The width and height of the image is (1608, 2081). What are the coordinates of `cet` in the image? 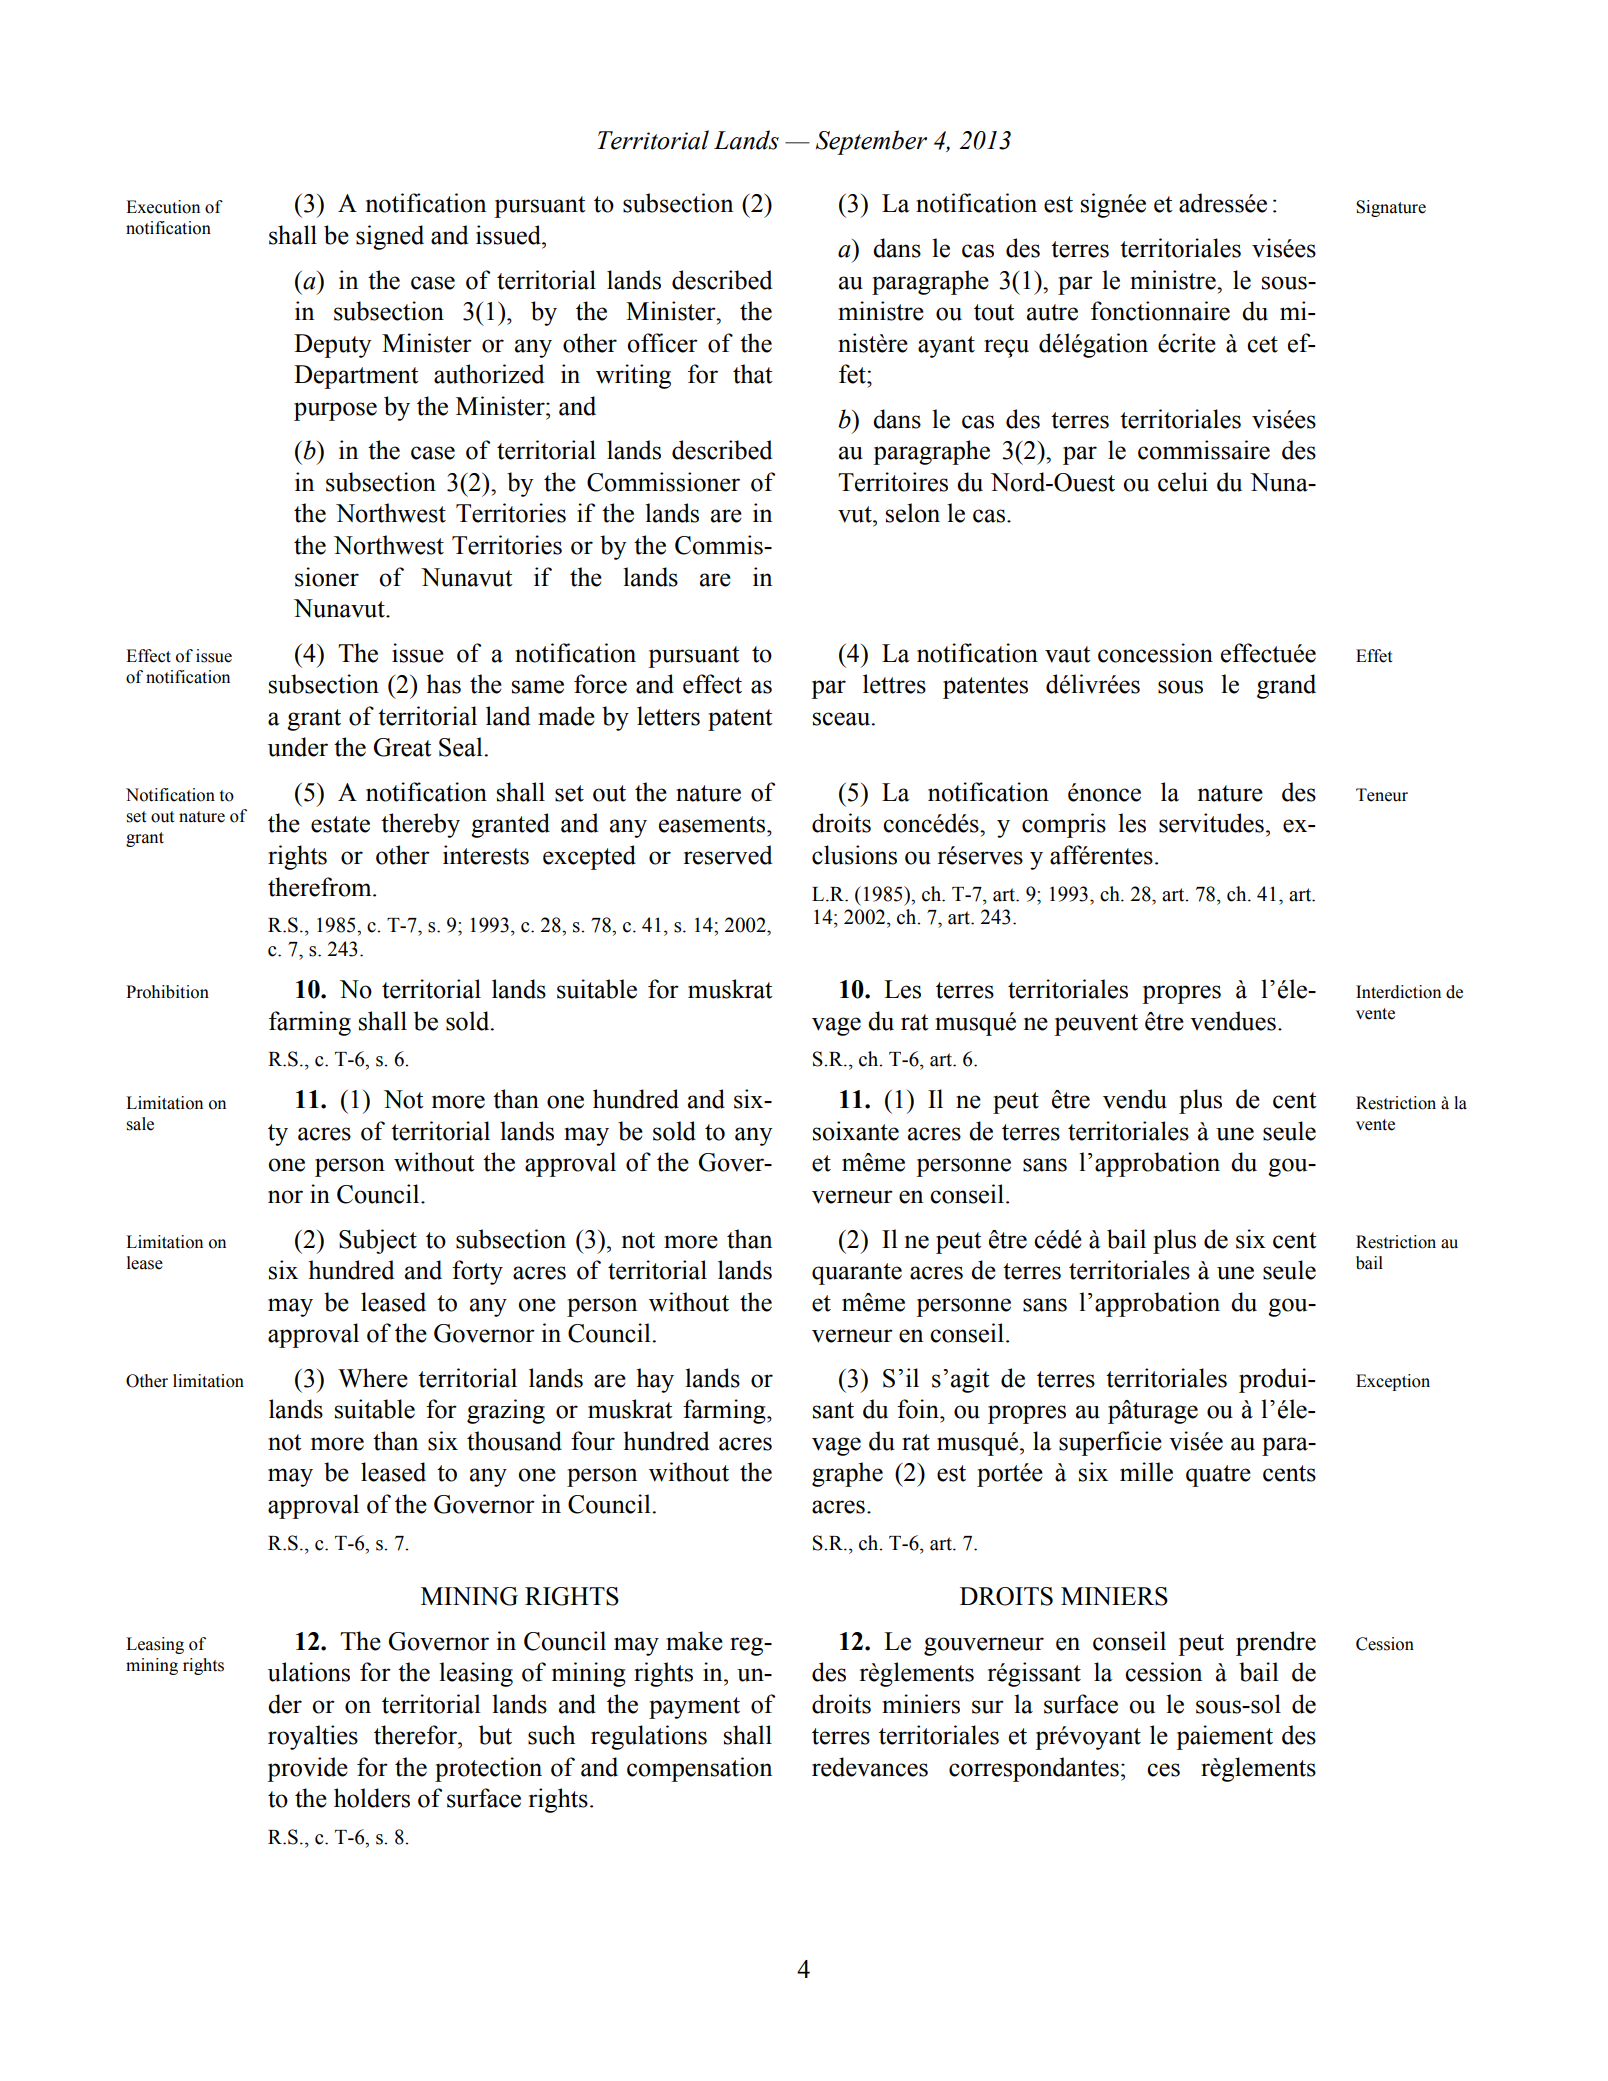 It's located at (1262, 344).
